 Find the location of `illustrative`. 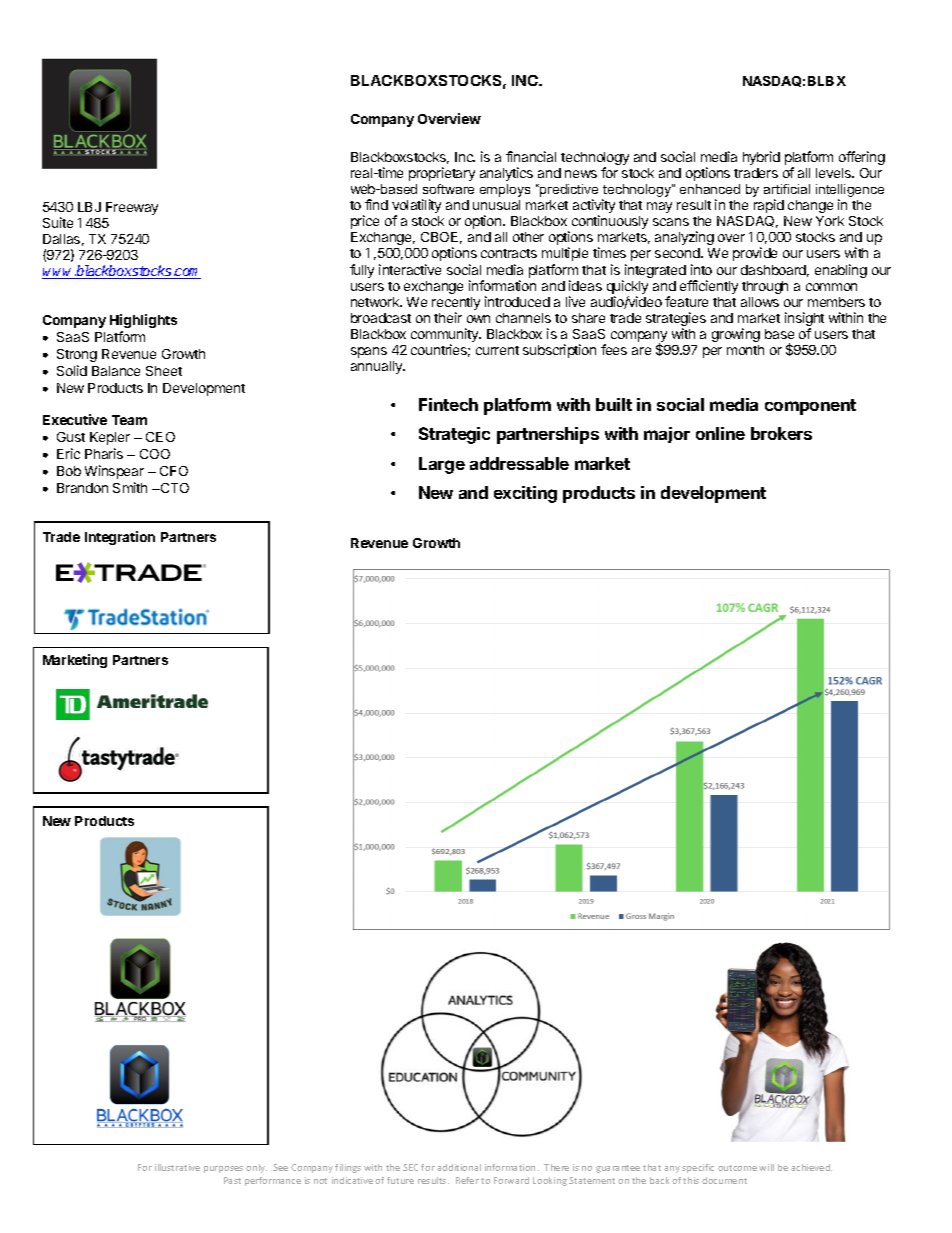

illustrative is located at coordinates (177, 1167).
